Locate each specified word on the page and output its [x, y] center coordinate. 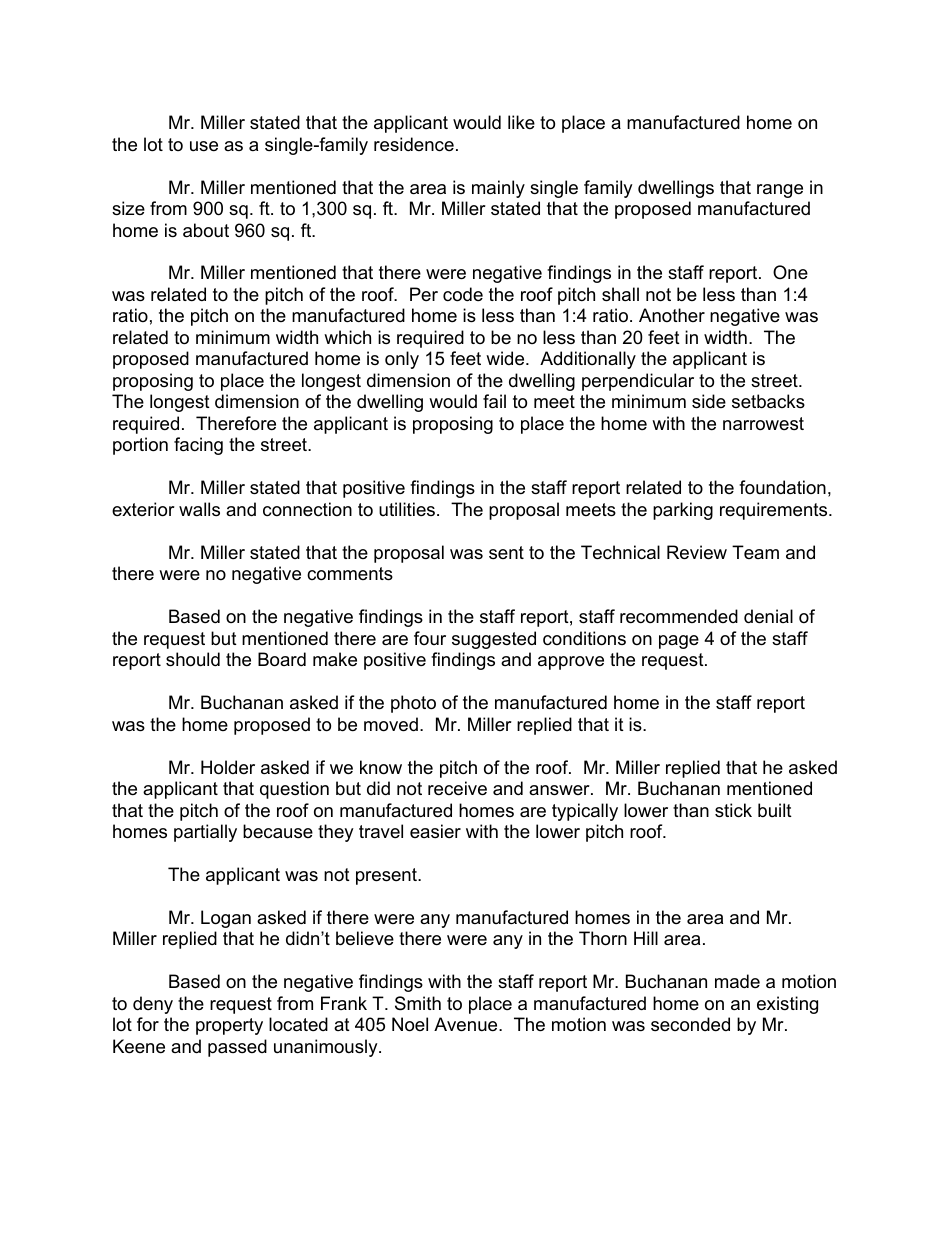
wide [505, 358]
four [430, 638]
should [193, 659]
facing [198, 446]
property [229, 1026]
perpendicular [638, 382]
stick [733, 810]
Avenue [465, 1024]
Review [697, 552]
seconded [690, 1024]
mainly [498, 189]
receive [457, 788]
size [128, 208]
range [780, 191]
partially [205, 833]
